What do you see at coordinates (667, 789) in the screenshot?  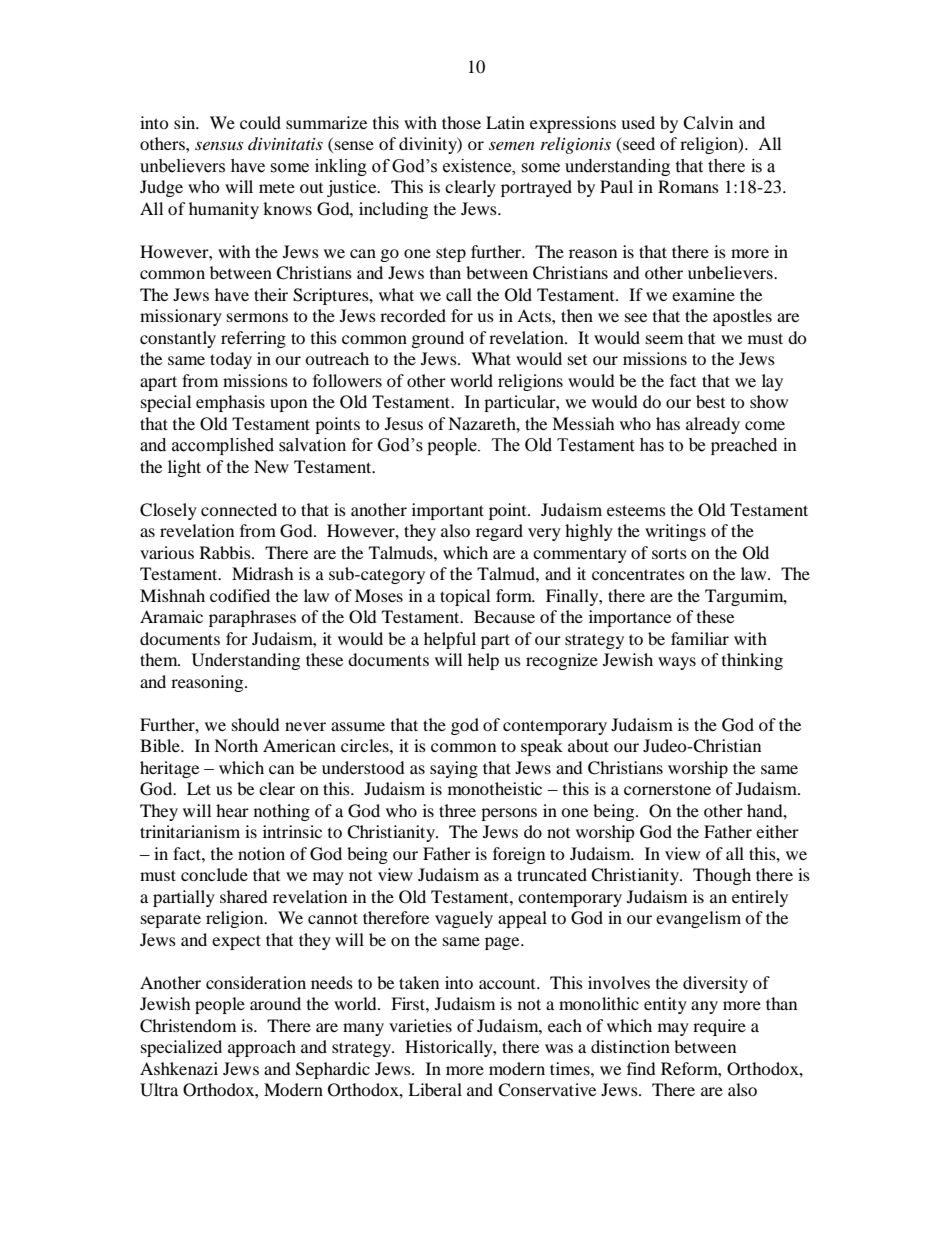 I see `cornerstone` at bounding box center [667, 789].
